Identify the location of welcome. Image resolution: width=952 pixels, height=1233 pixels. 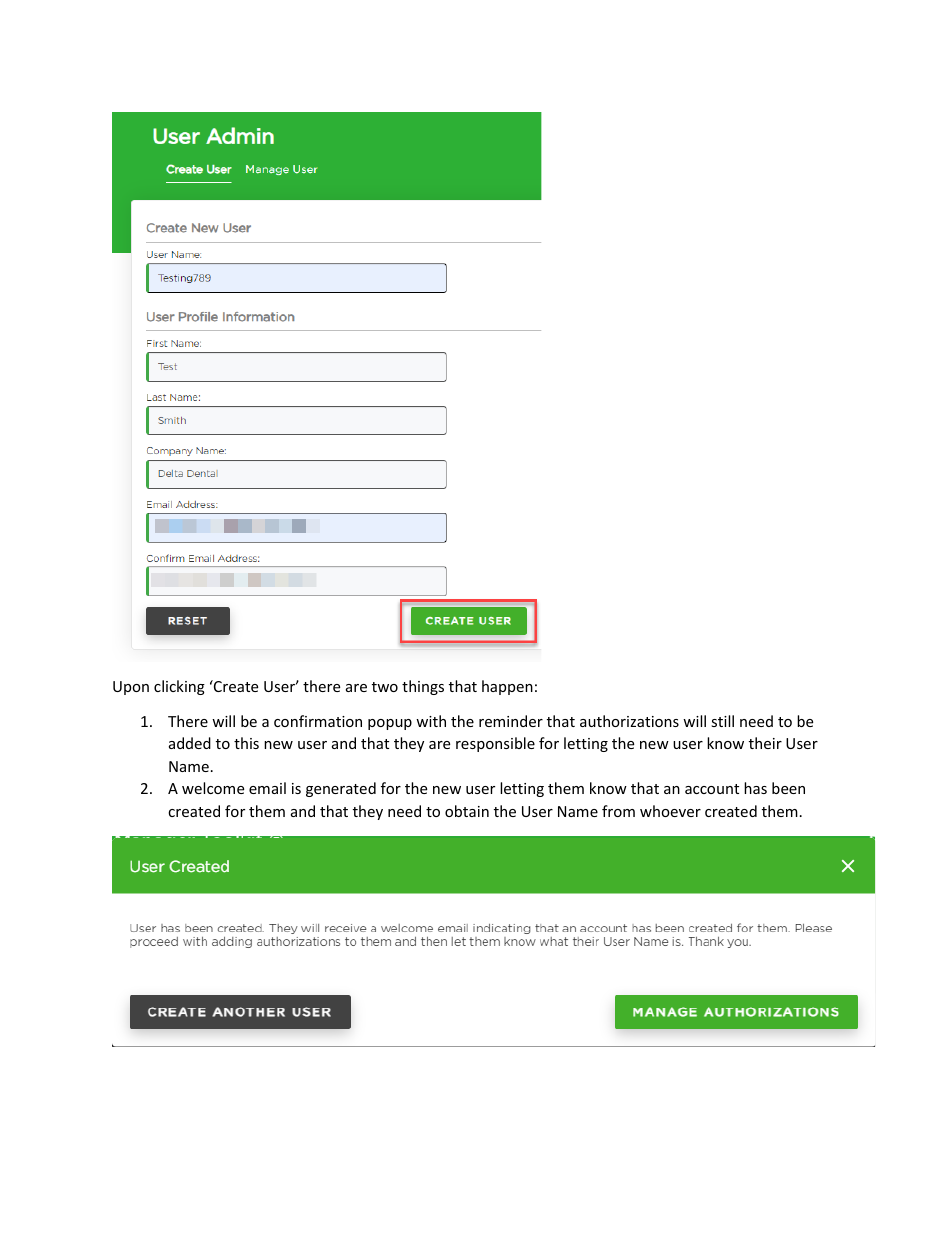
(213, 788).
